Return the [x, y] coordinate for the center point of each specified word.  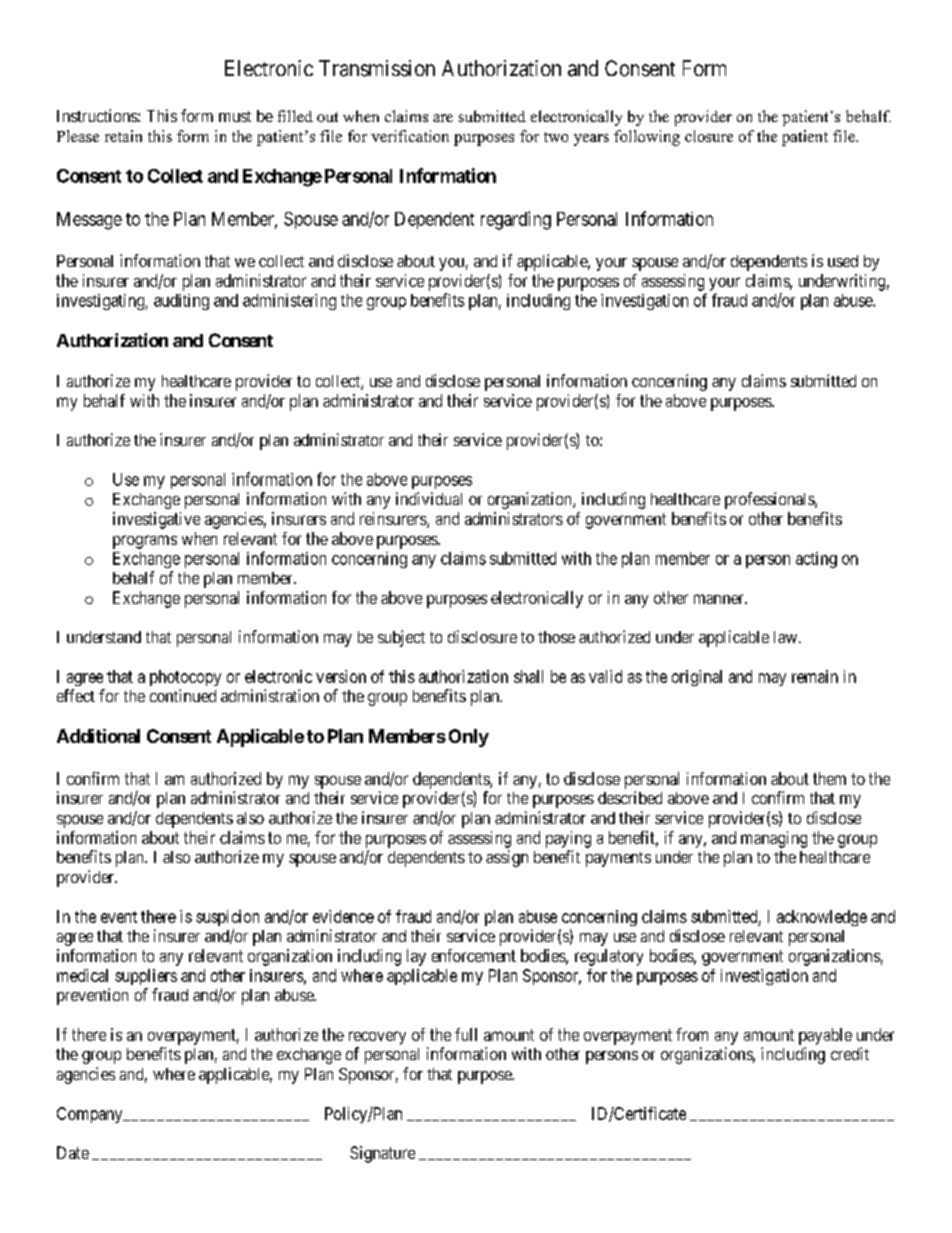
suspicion [227, 918]
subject [401, 638]
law [787, 637]
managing [774, 839]
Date [73, 1152]
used [843, 261]
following [647, 138]
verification [410, 136]
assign [507, 858]
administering [289, 302]
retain [123, 136]
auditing [181, 302]
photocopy [185, 678]
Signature [382, 1154]
